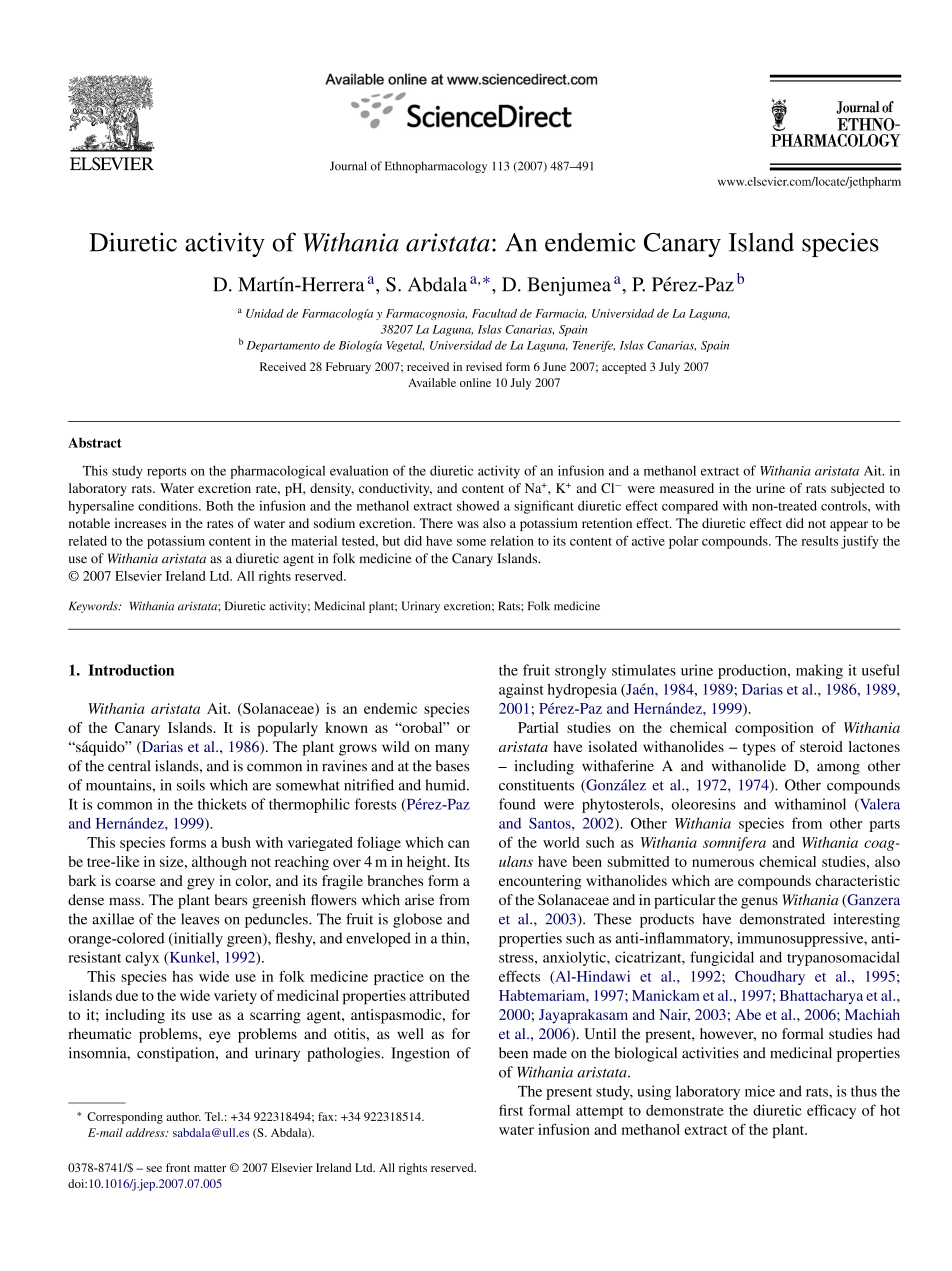 Image resolution: width=952 pixels, height=1271 pixels. What do you see at coordinates (819, 671) in the screenshot?
I see `making` at bounding box center [819, 671].
